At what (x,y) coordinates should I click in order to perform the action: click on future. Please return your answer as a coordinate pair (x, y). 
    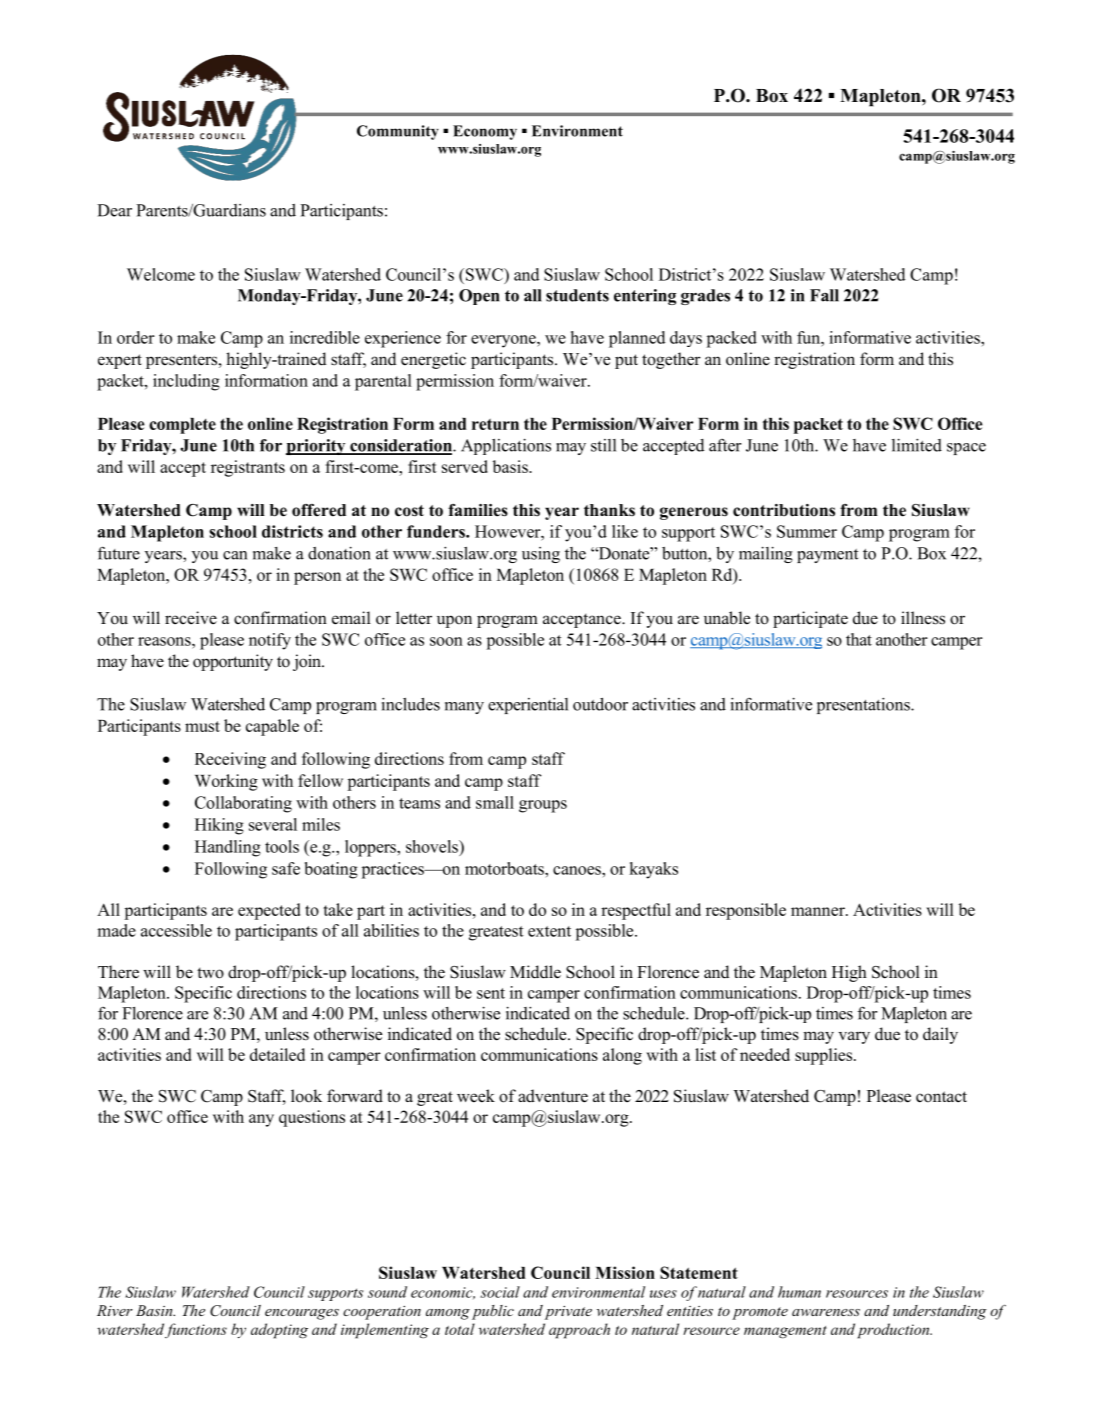
    Looking at the image, I should click on (118, 553).
